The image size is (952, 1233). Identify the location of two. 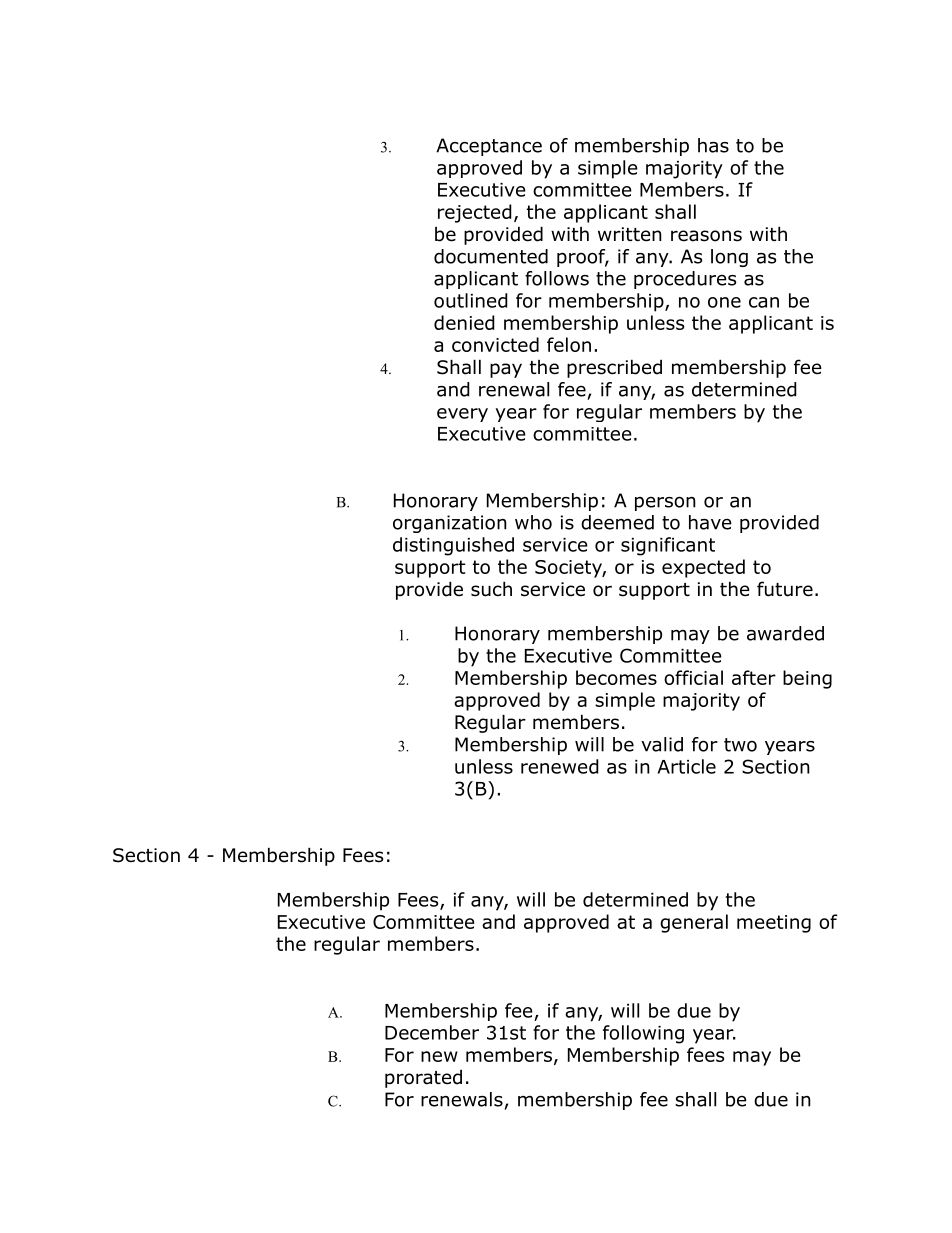
(740, 745).
